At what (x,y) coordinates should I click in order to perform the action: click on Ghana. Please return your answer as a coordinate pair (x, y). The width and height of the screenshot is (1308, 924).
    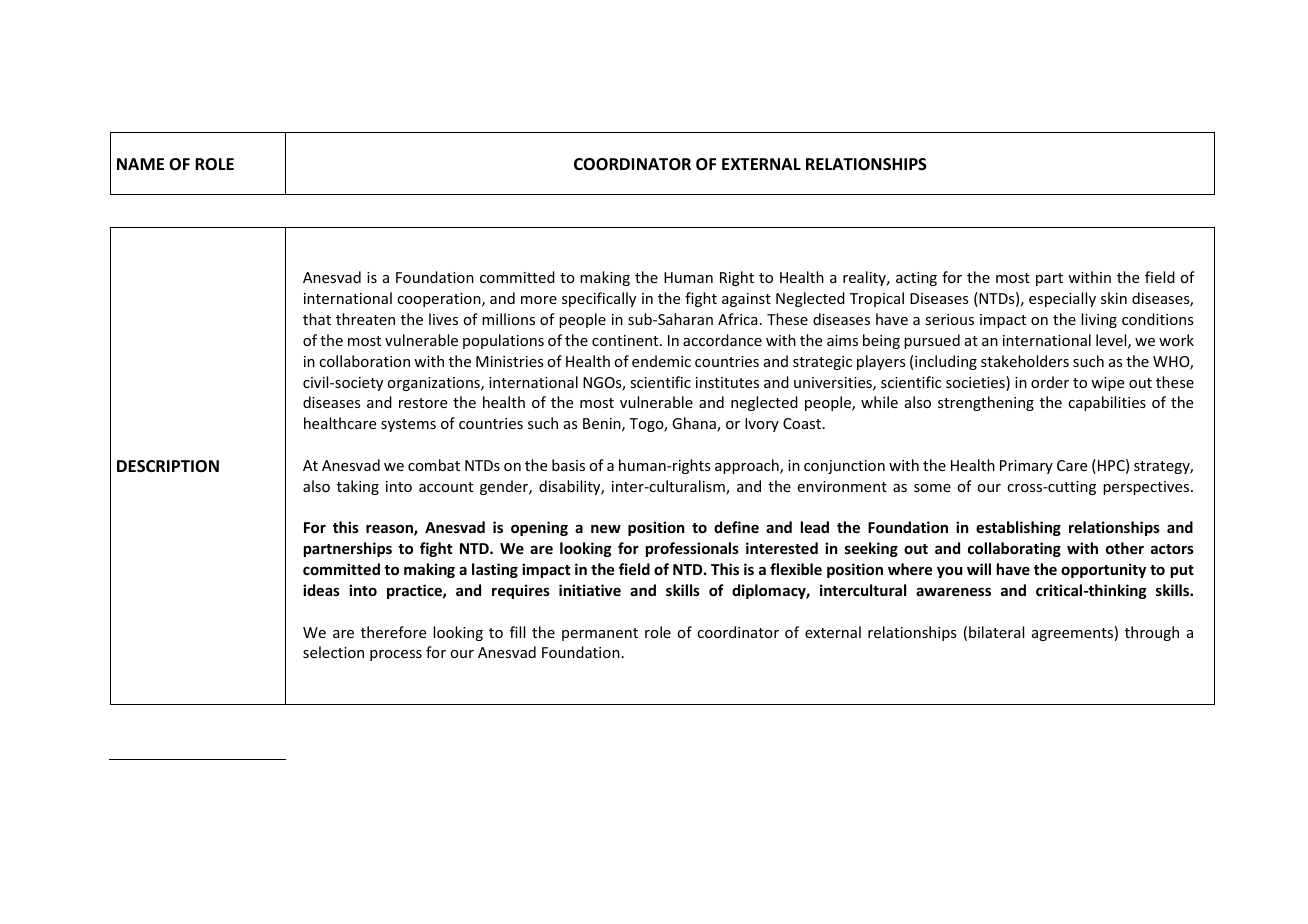
    Looking at the image, I should click on (695, 424).
